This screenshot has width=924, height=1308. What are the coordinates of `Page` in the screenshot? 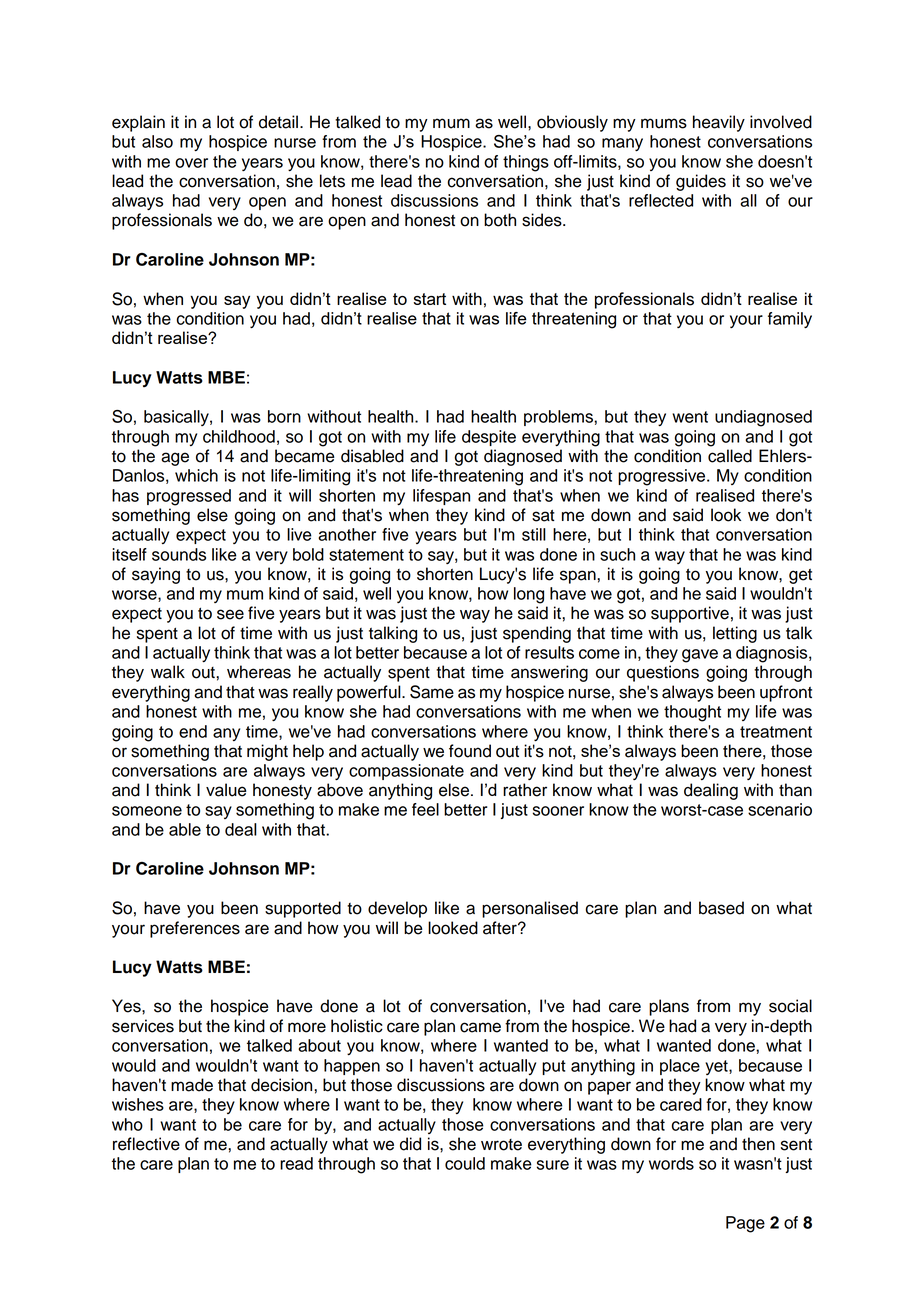 It's located at (745, 1224).
